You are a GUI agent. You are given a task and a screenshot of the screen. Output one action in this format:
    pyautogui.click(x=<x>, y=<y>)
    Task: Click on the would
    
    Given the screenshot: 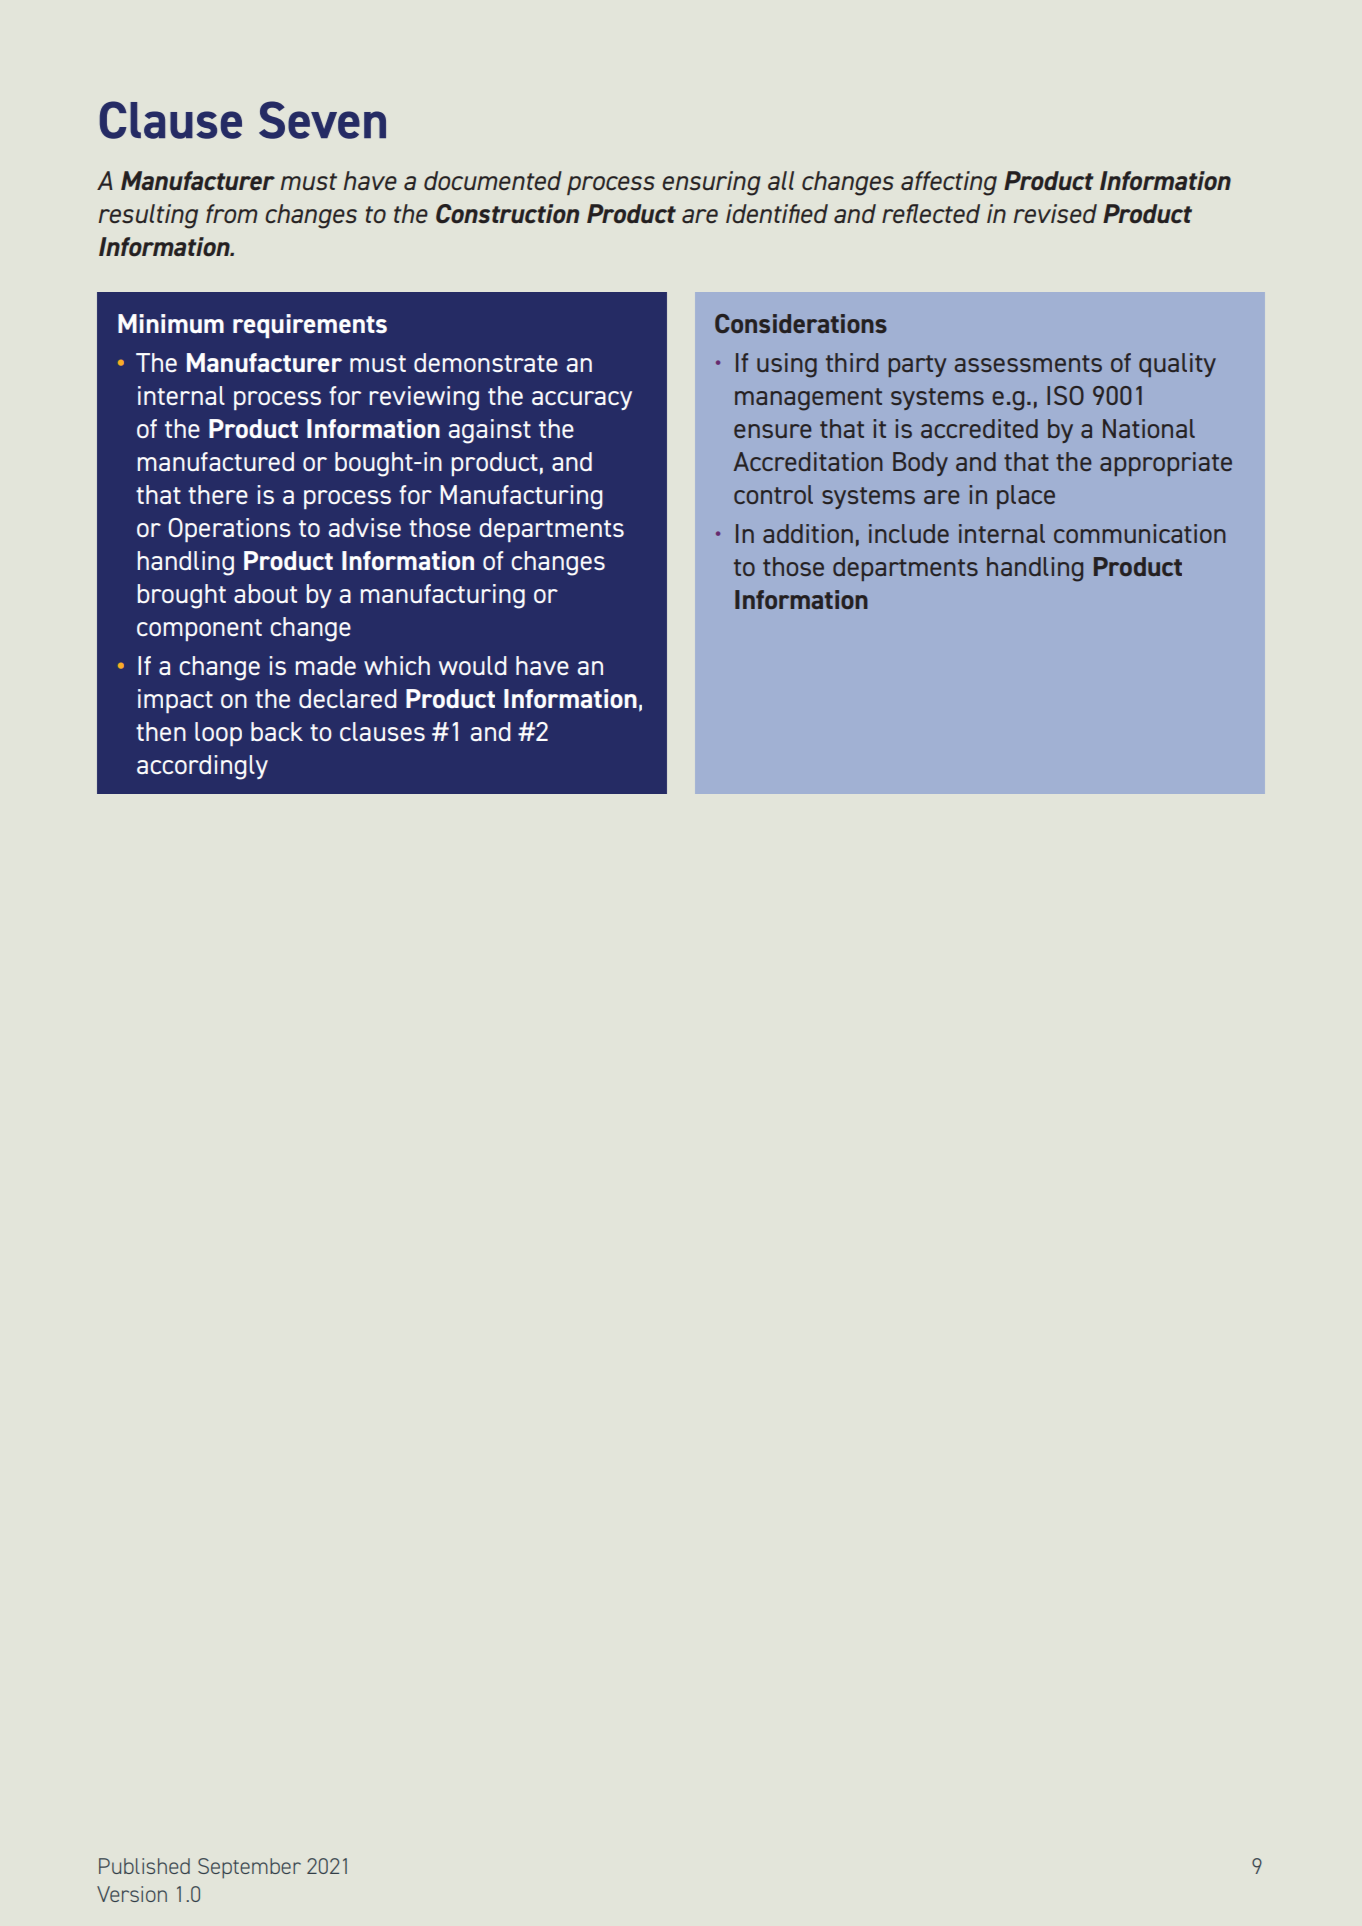 What is the action you would take?
    pyautogui.click(x=473, y=665)
